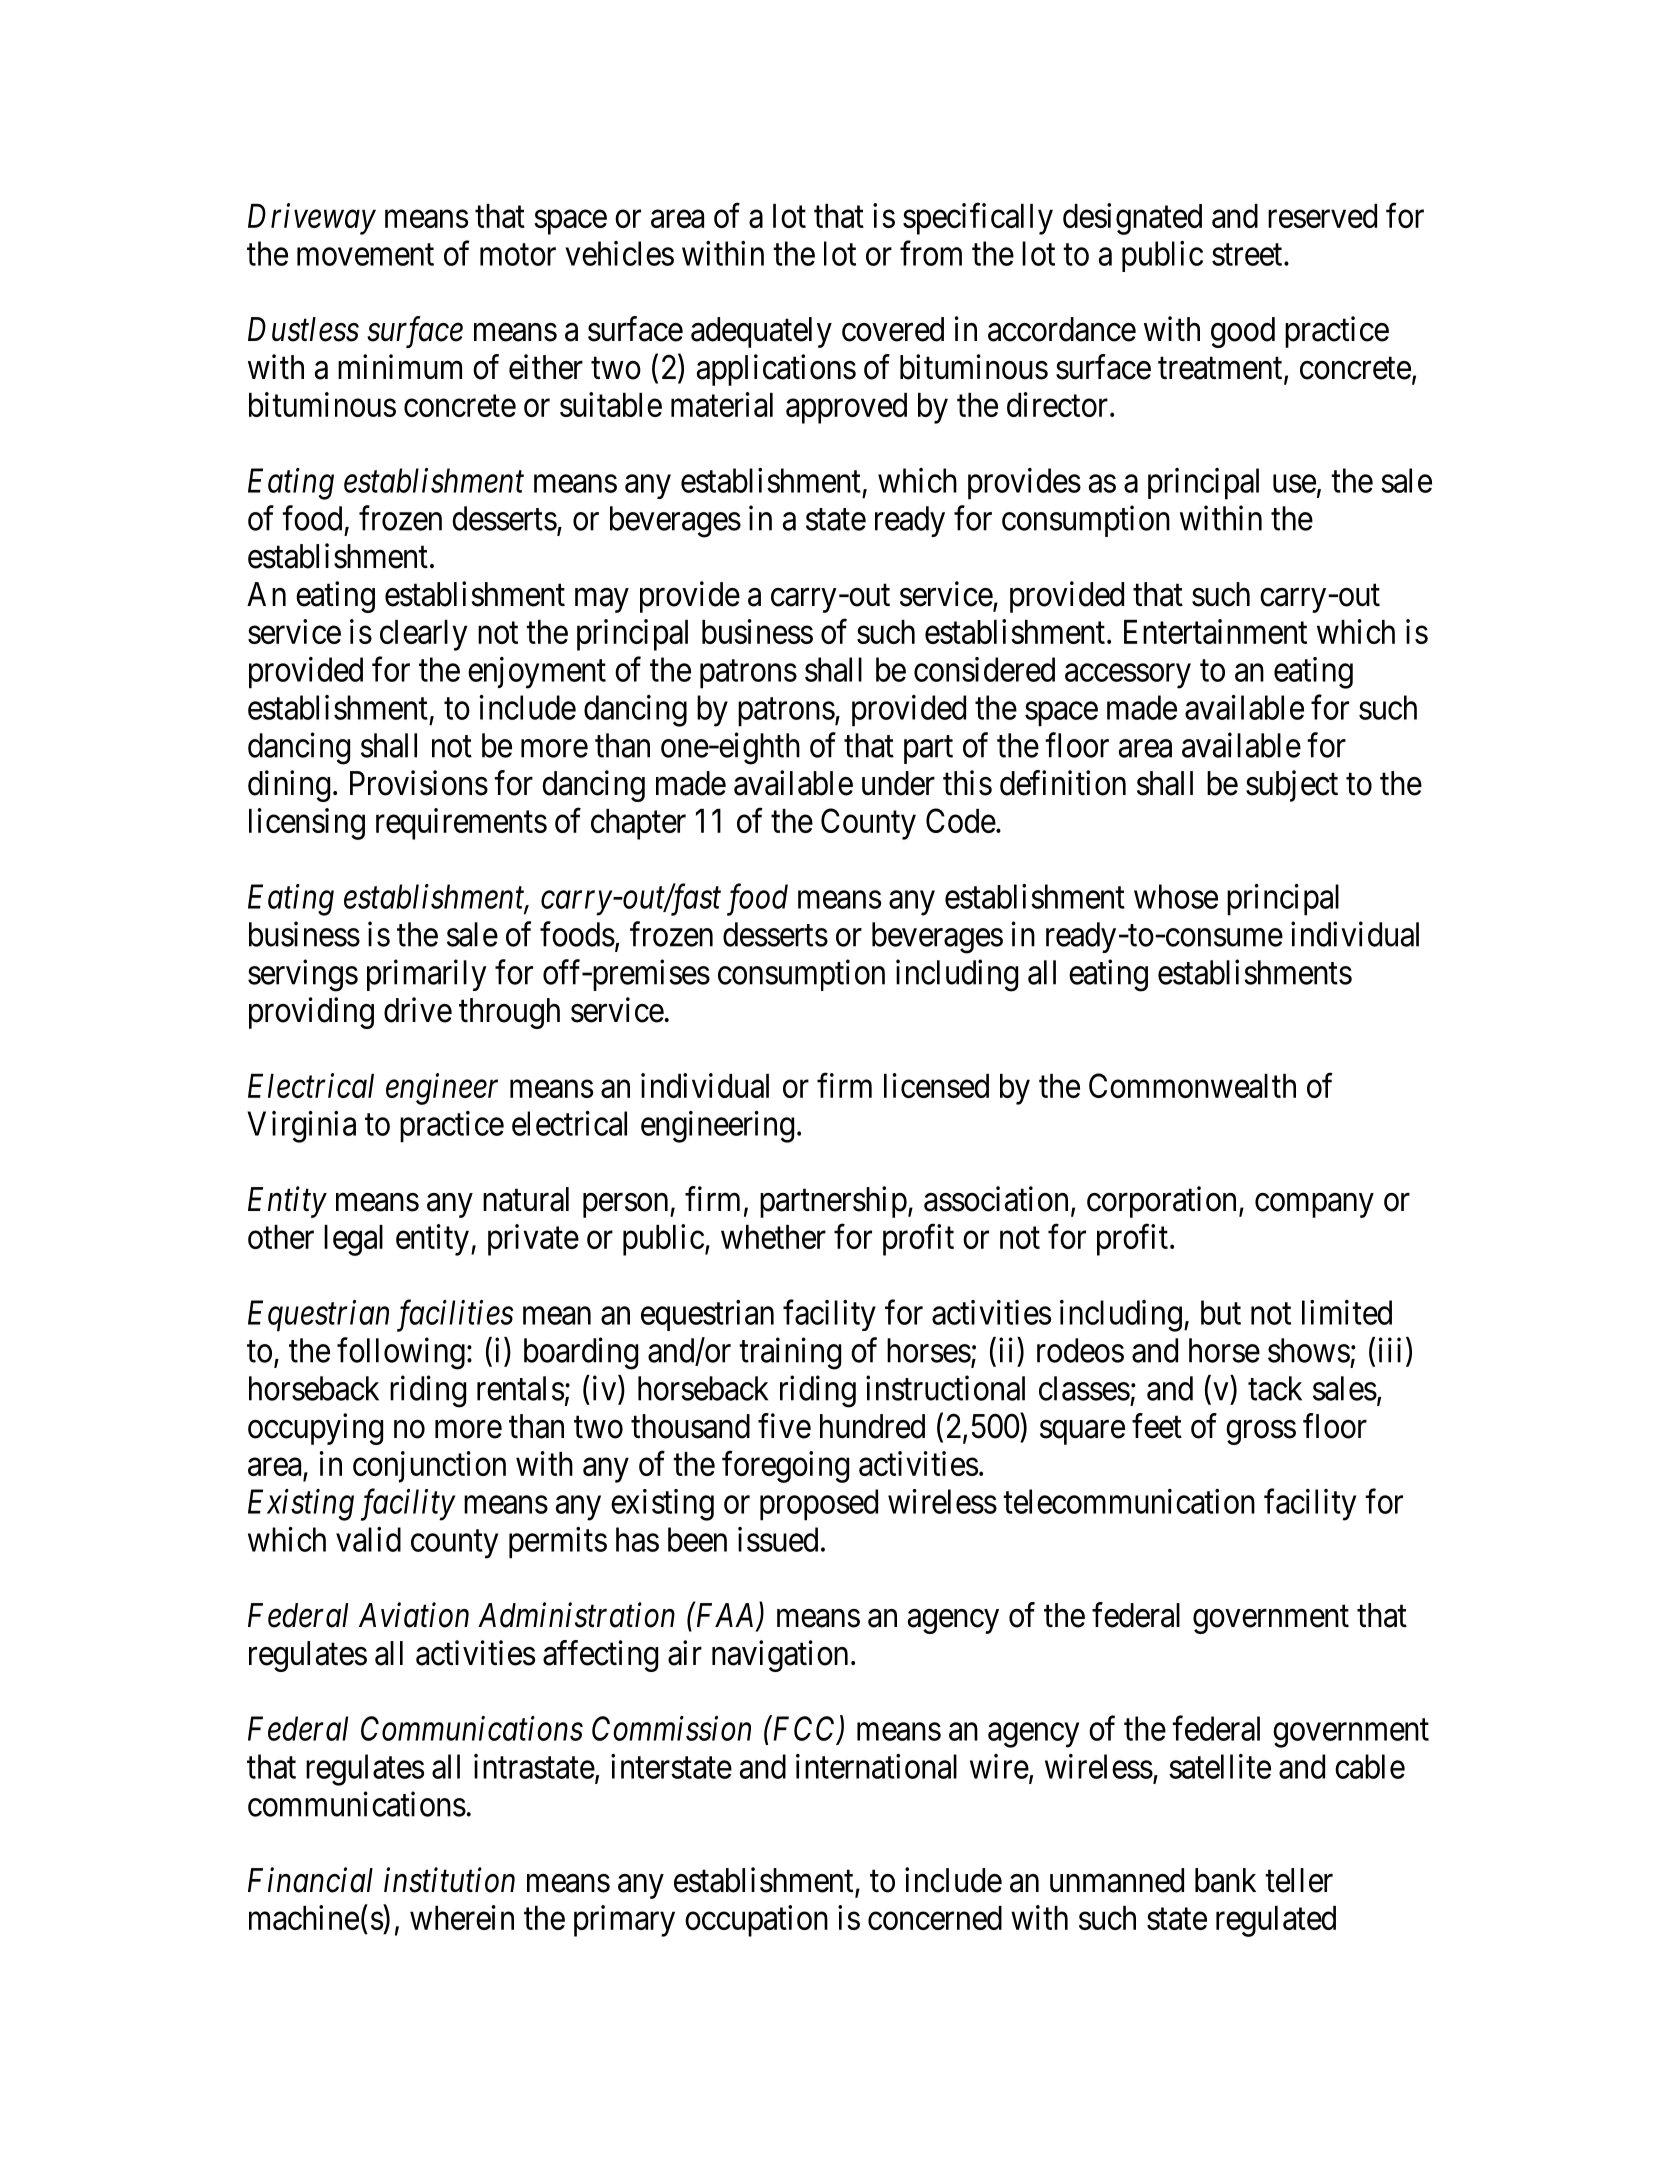 This screenshot has height=2171, width=1678. What do you see at coordinates (819, 1505) in the screenshot?
I see `proposed` at bounding box center [819, 1505].
